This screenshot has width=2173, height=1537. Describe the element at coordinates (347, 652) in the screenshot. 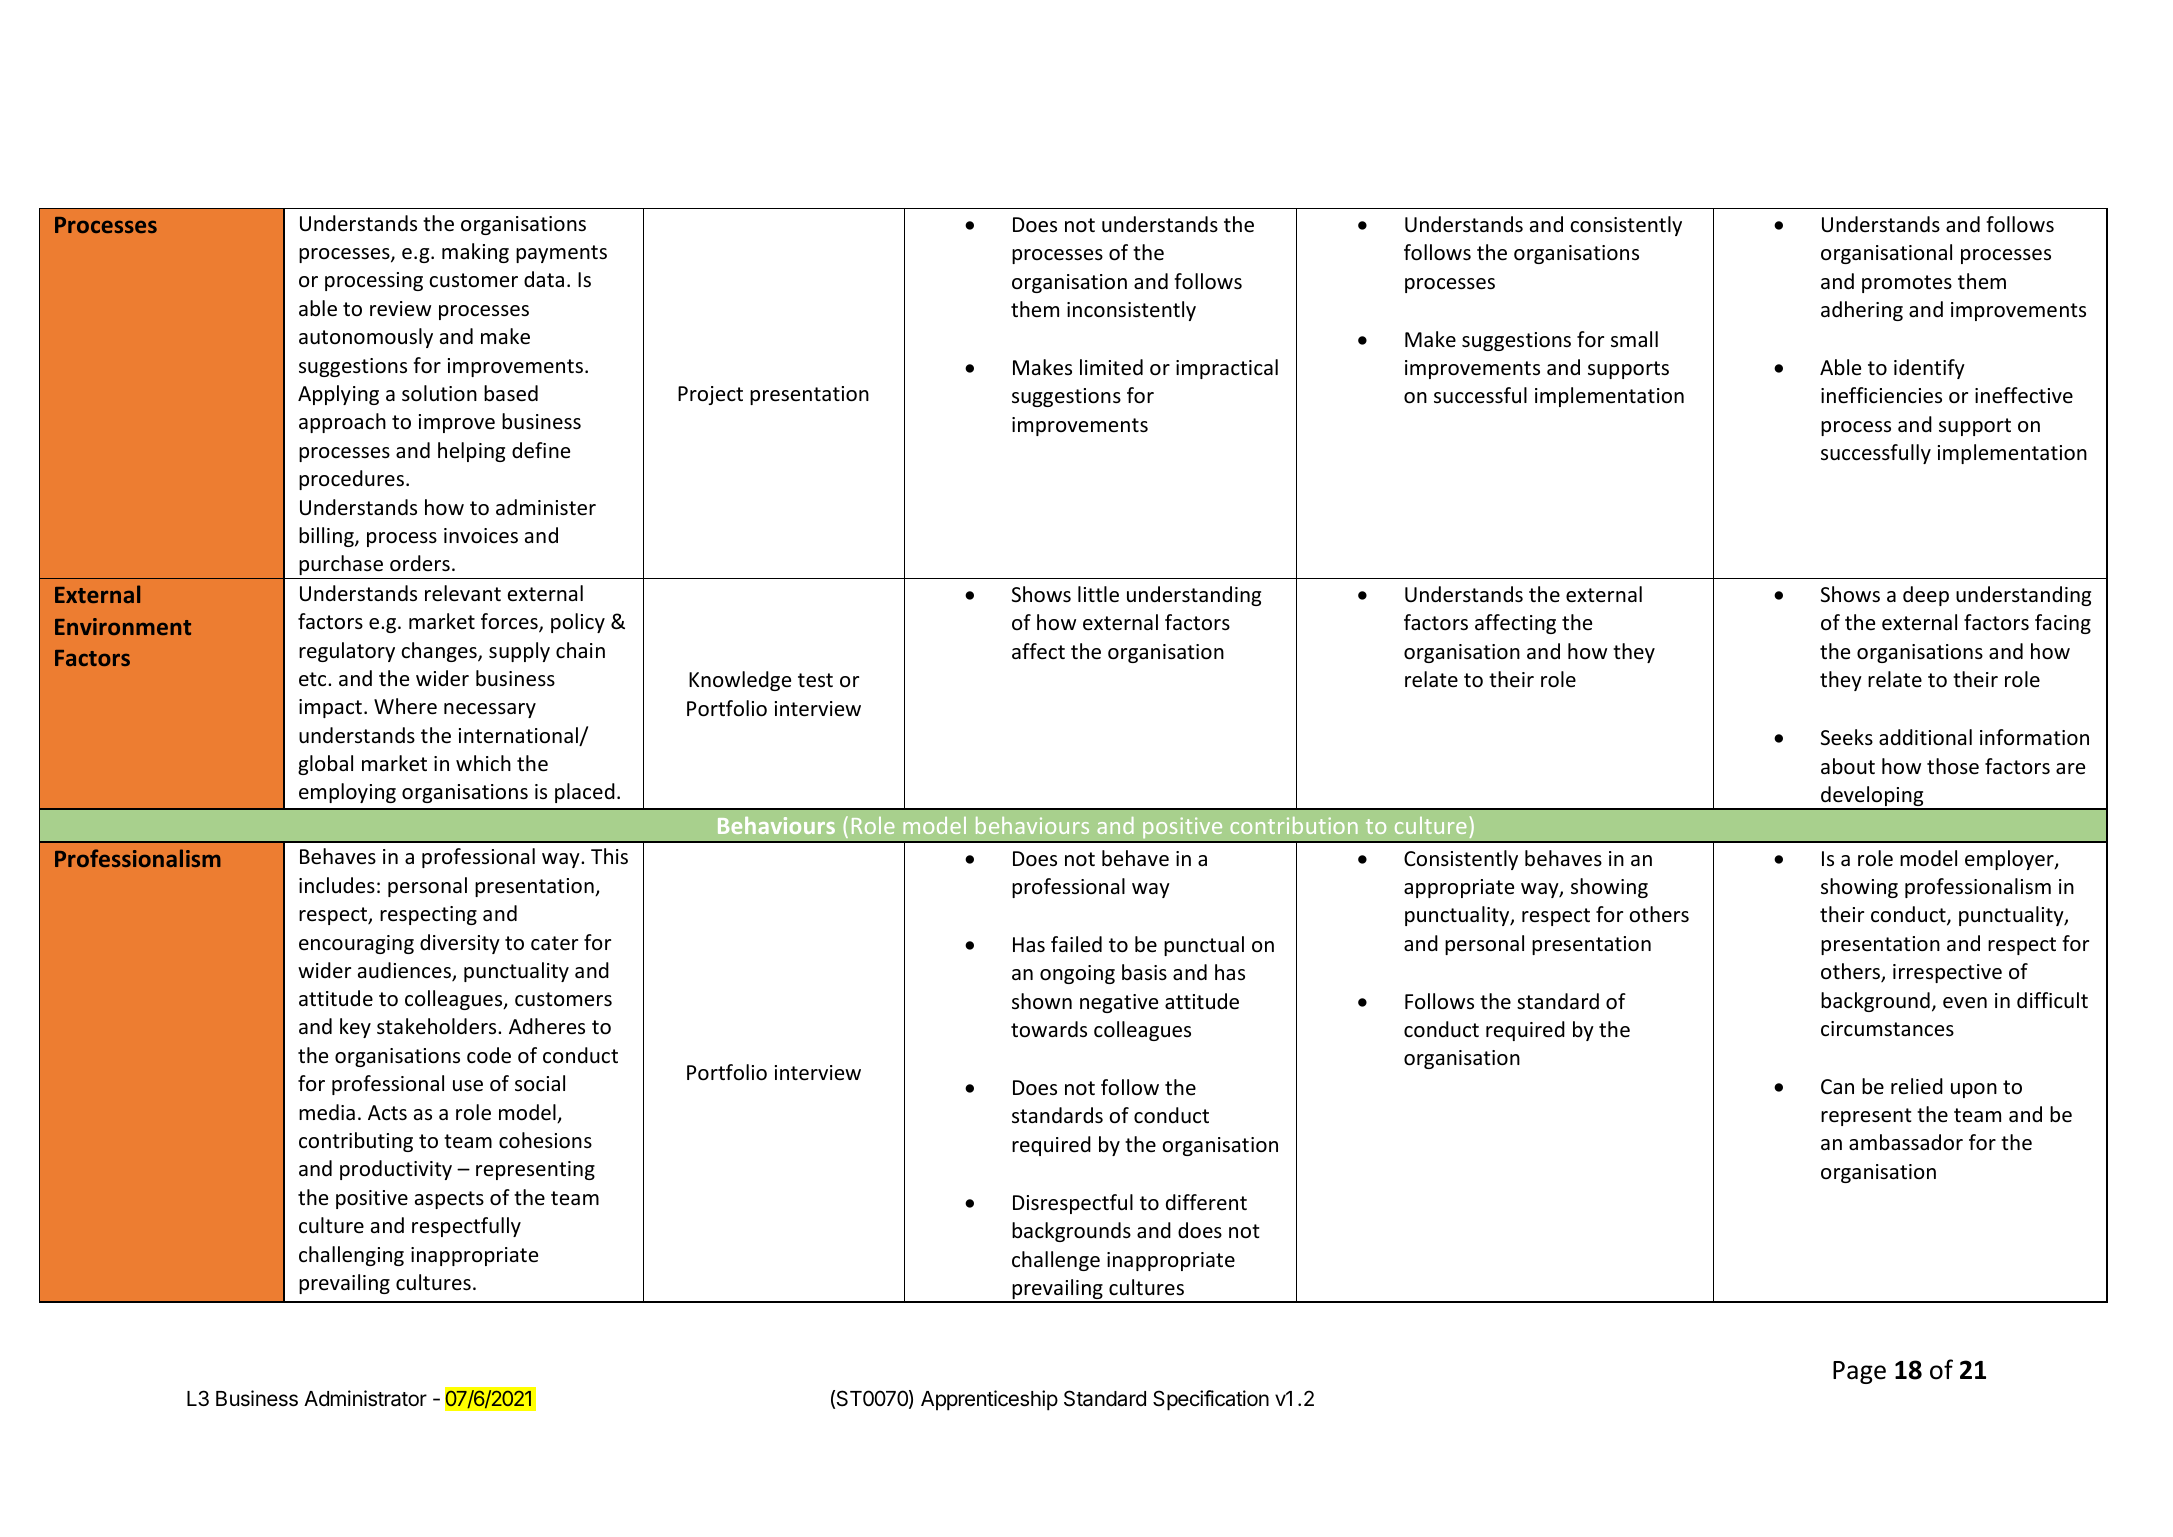

I see `regulatory` at that location.
